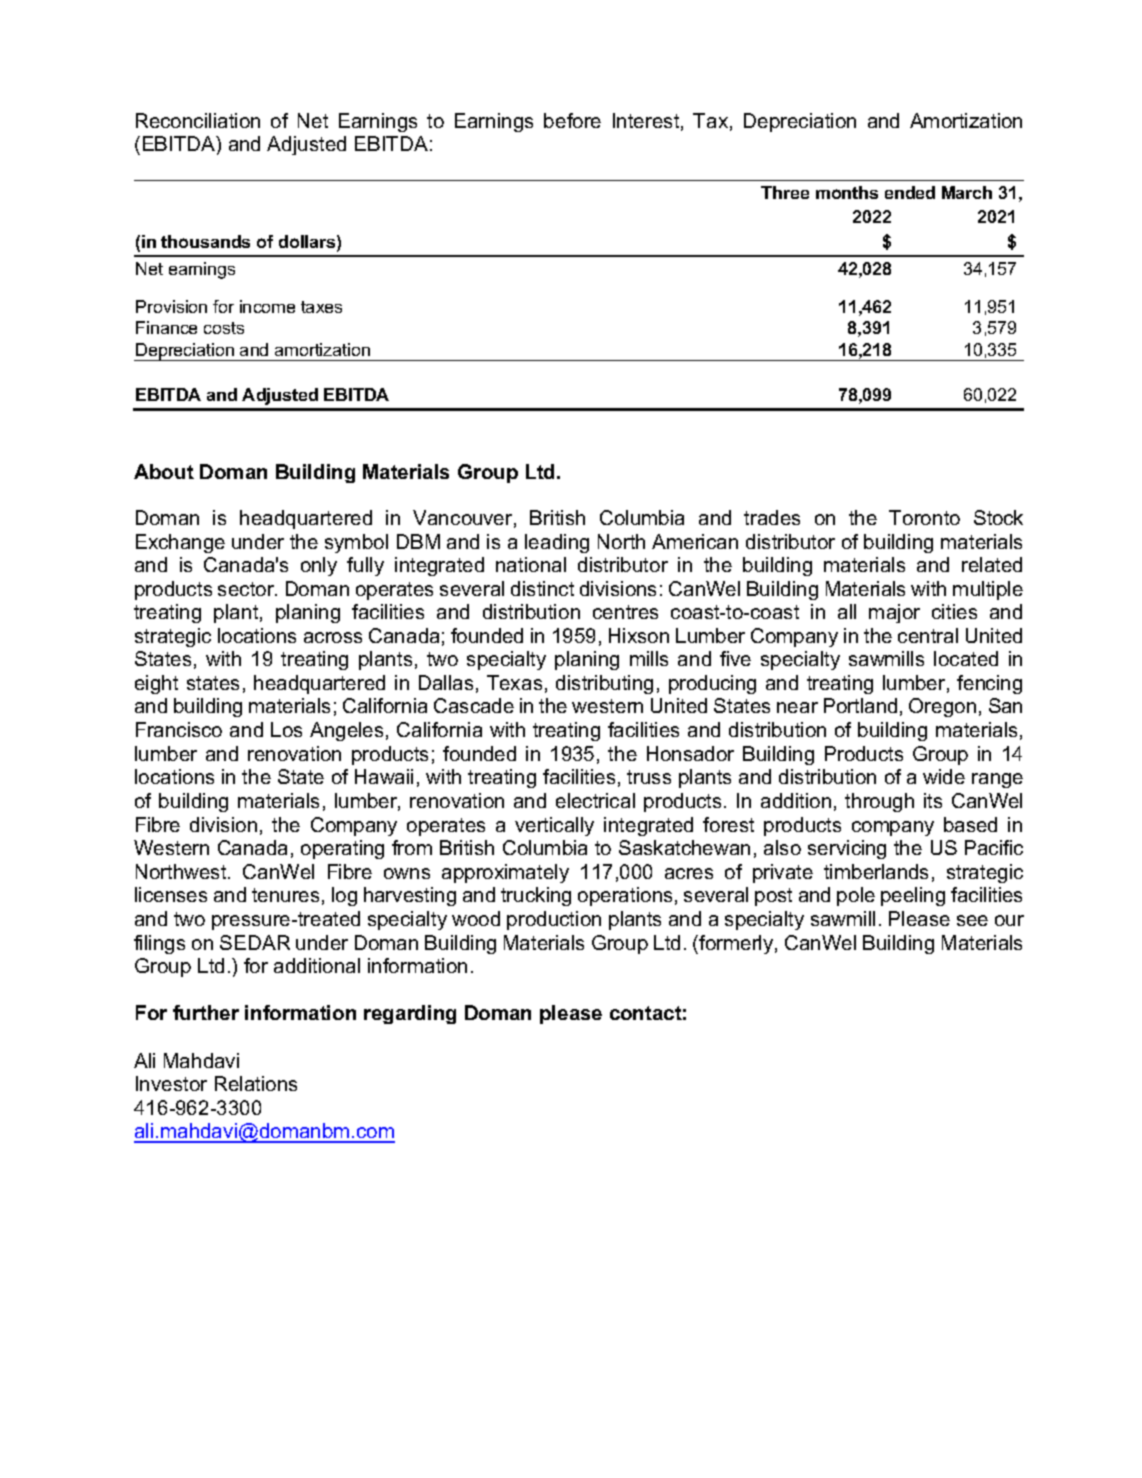 The width and height of the document is (1142, 1478). I want to click on Relations, so click(256, 1083).
